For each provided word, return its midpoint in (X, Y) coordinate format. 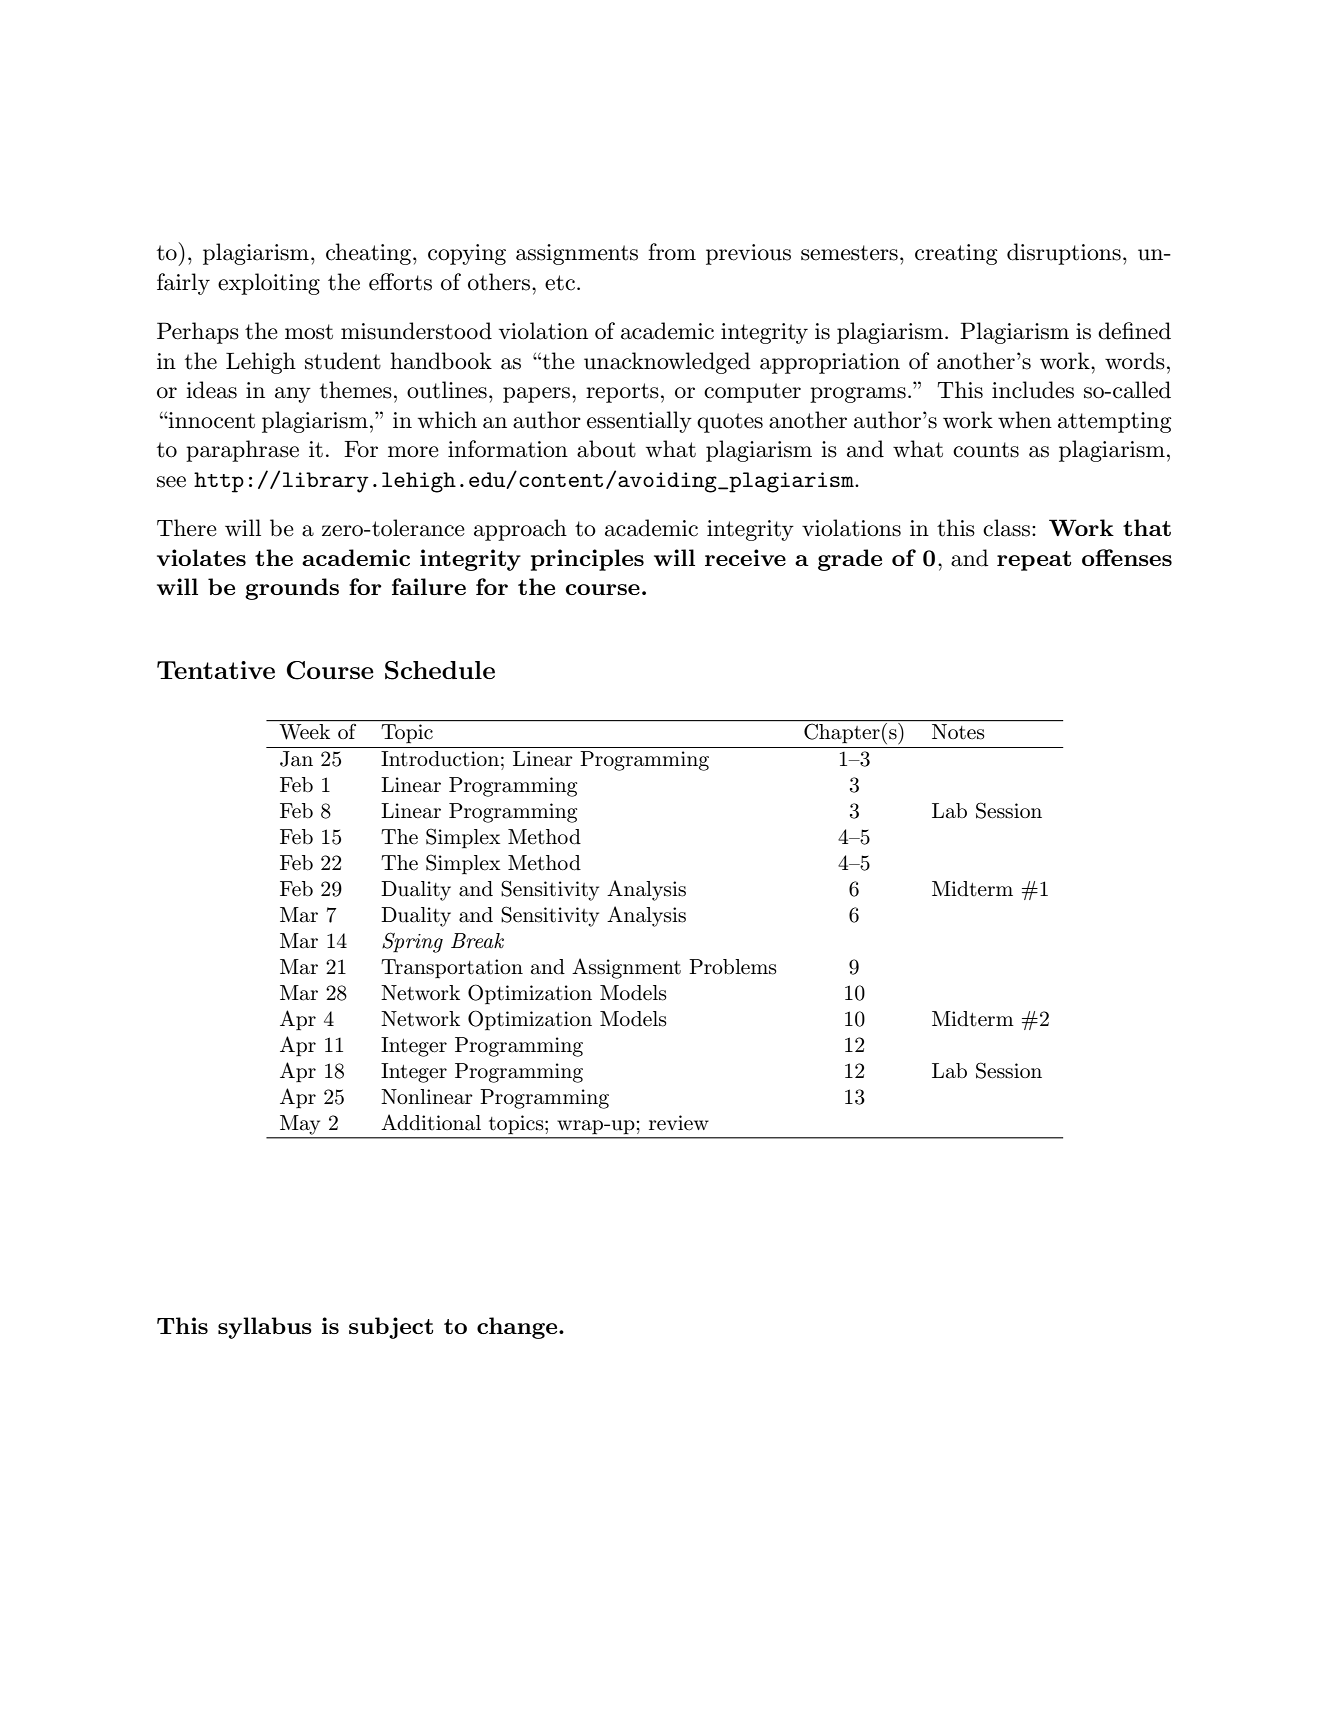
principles (587, 560)
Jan (296, 759)
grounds (292, 589)
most (309, 332)
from (672, 252)
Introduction (440, 759)
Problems (733, 967)
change (518, 1328)
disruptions (1064, 254)
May (300, 1125)
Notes (958, 731)
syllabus (265, 1328)
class (1006, 528)
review (679, 1122)
